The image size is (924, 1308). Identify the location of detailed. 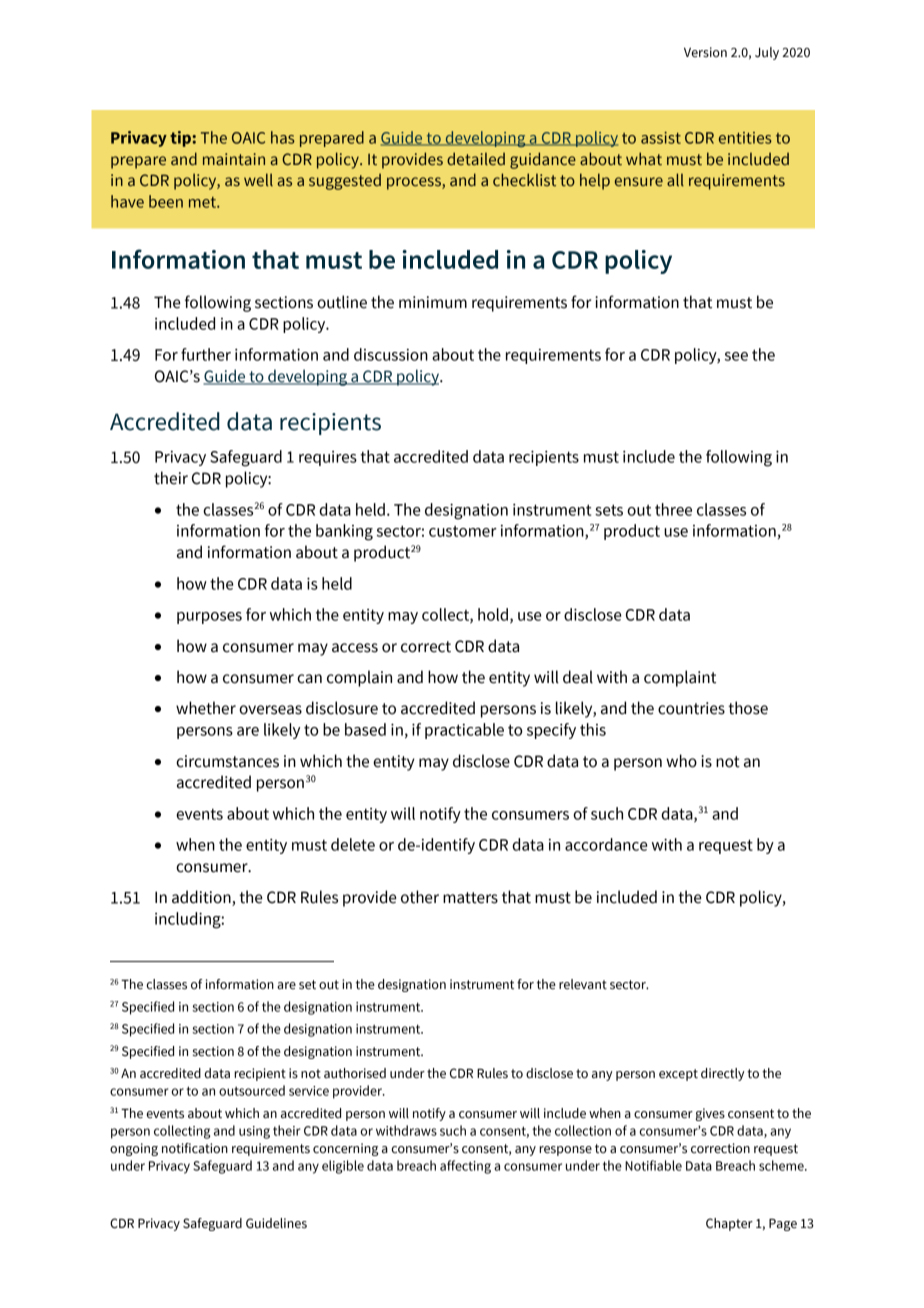
(476, 158).
